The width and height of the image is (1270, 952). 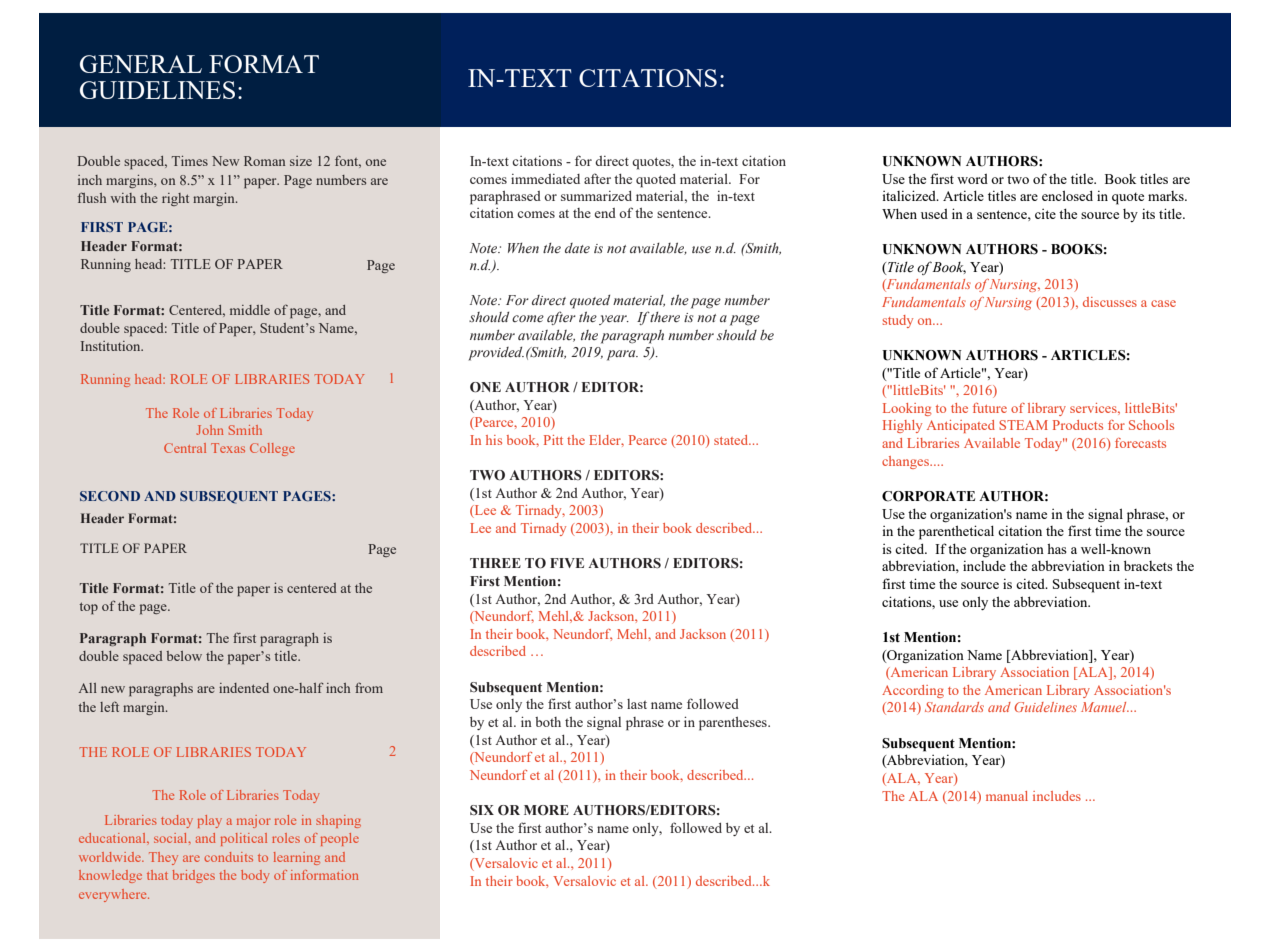 What do you see at coordinates (553, 440) in the image?
I see `Pitt` at bounding box center [553, 440].
